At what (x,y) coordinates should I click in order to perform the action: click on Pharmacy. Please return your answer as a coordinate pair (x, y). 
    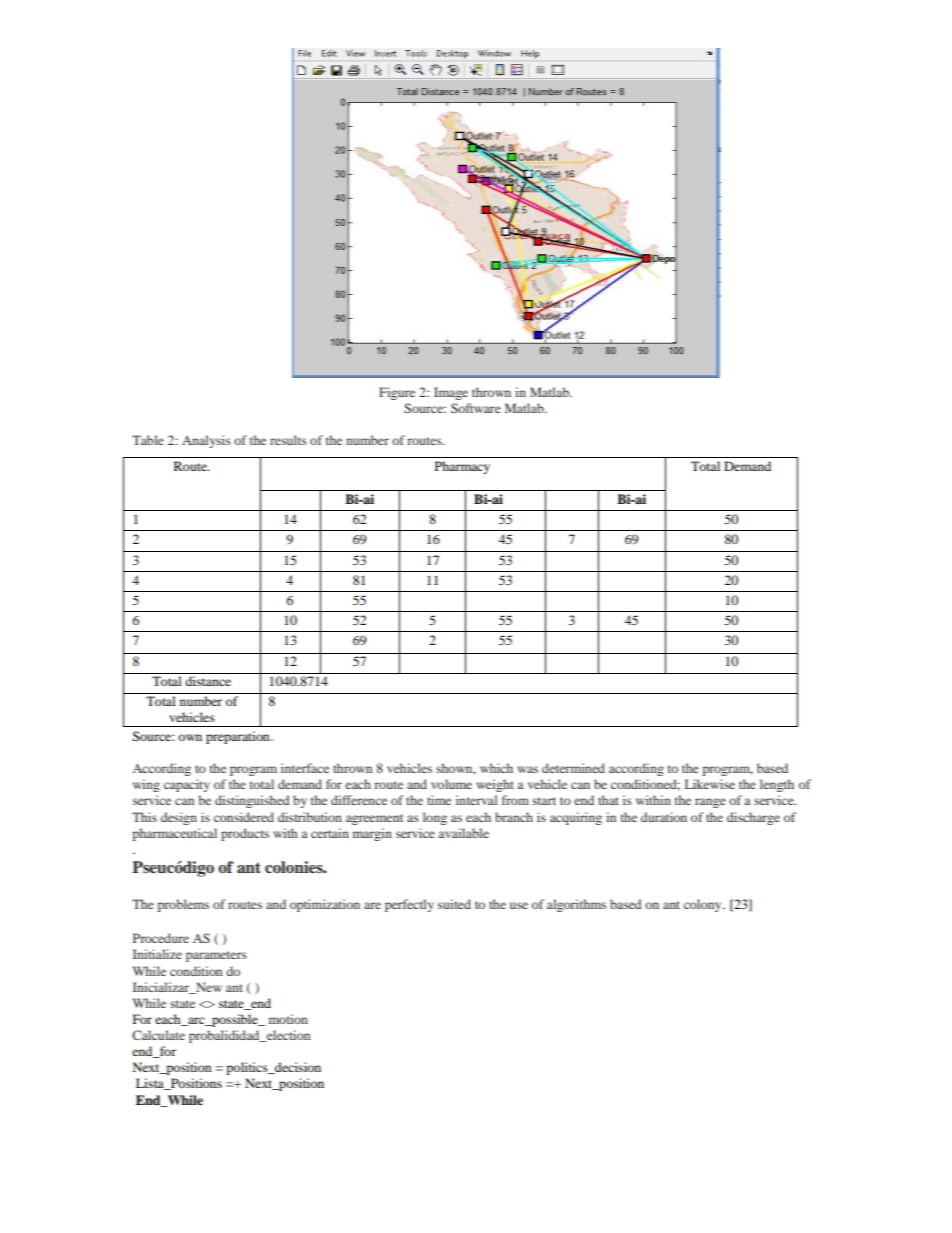
    Looking at the image, I should click on (462, 467).
